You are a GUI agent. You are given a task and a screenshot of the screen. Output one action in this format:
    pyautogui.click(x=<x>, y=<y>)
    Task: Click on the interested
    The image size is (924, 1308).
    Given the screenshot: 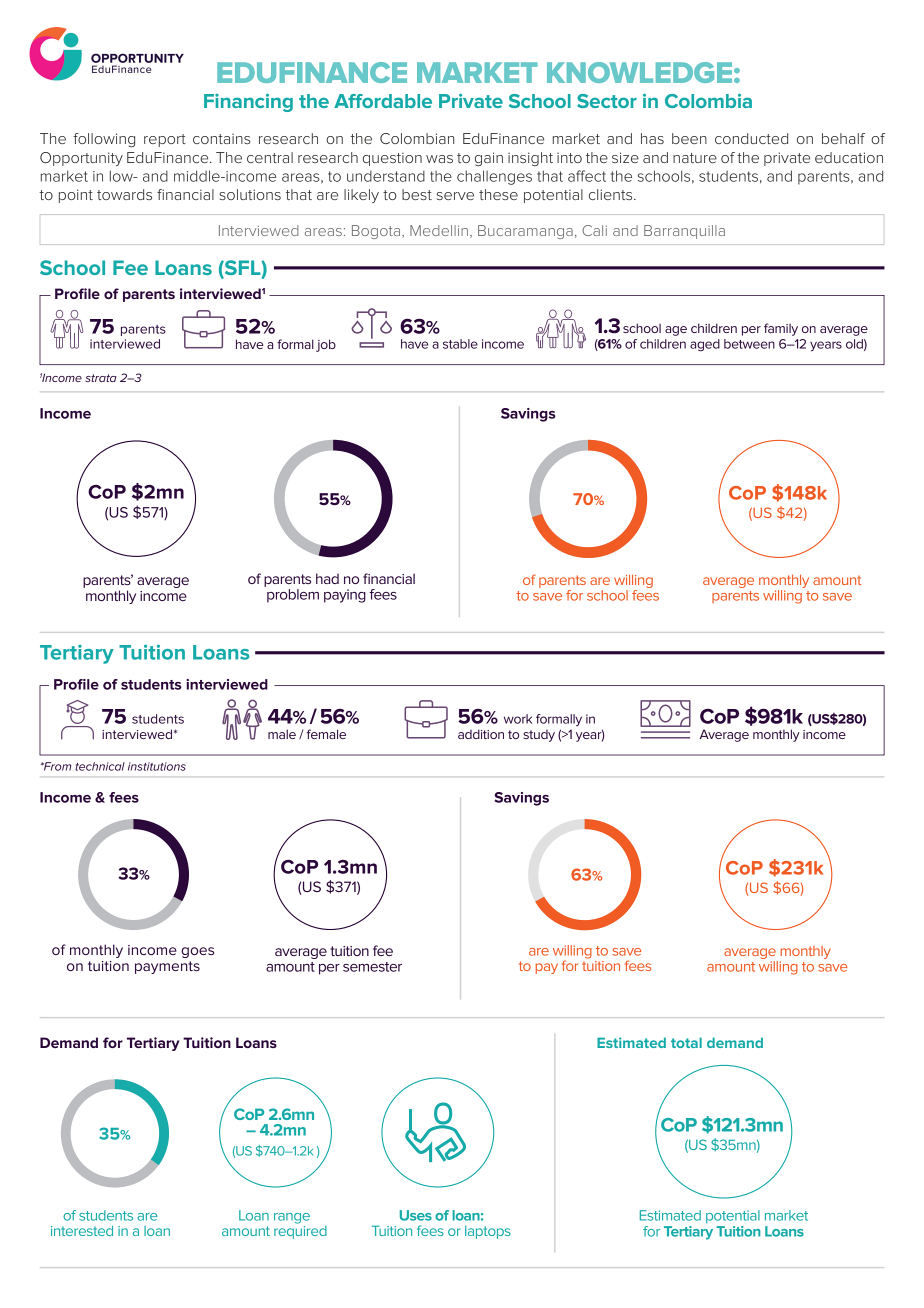 What is the action you would take?
    pyautogui.click(x=82, y=1231)
